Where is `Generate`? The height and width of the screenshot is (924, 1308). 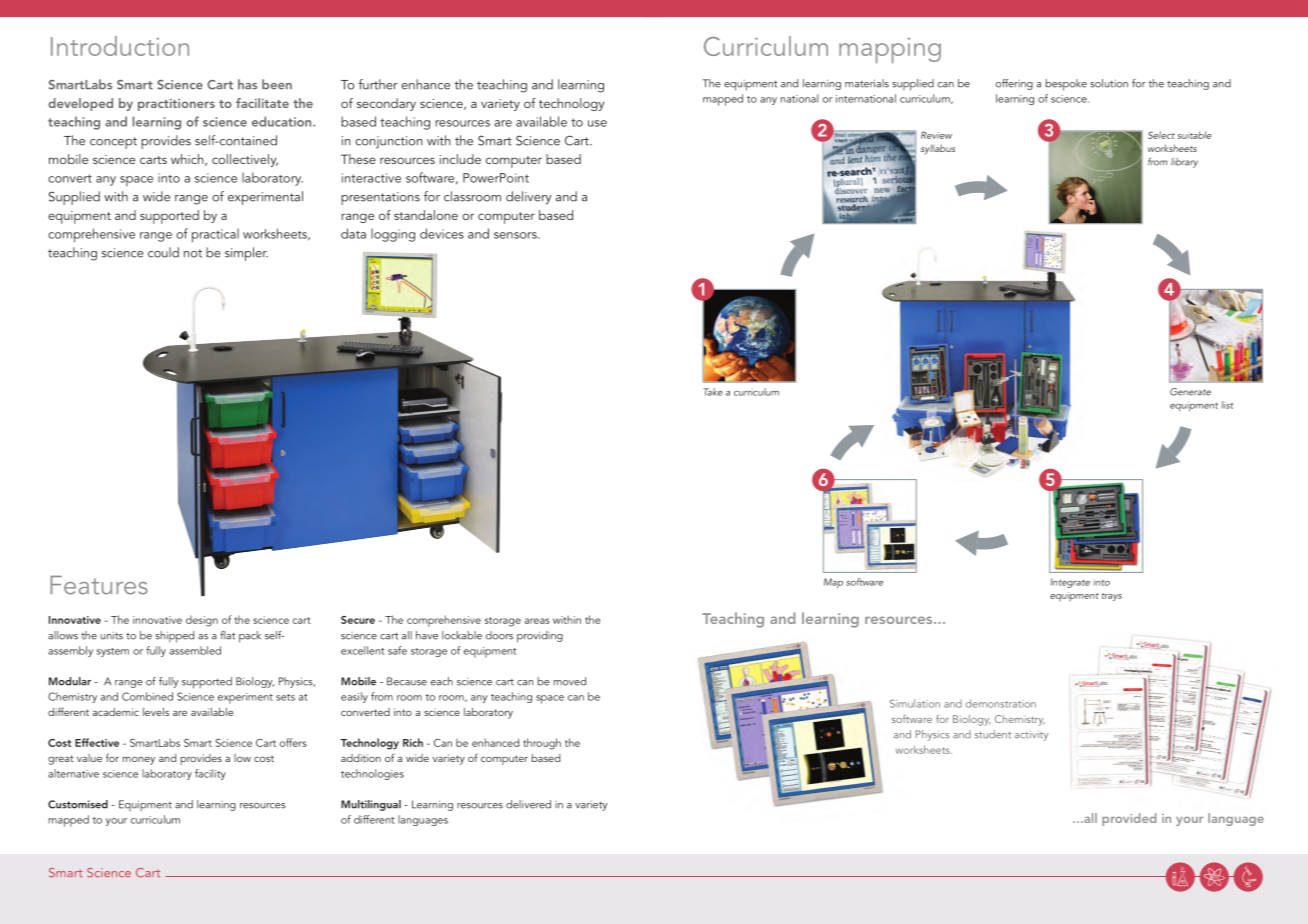
Generate is located at coordinates (1190, 392).
